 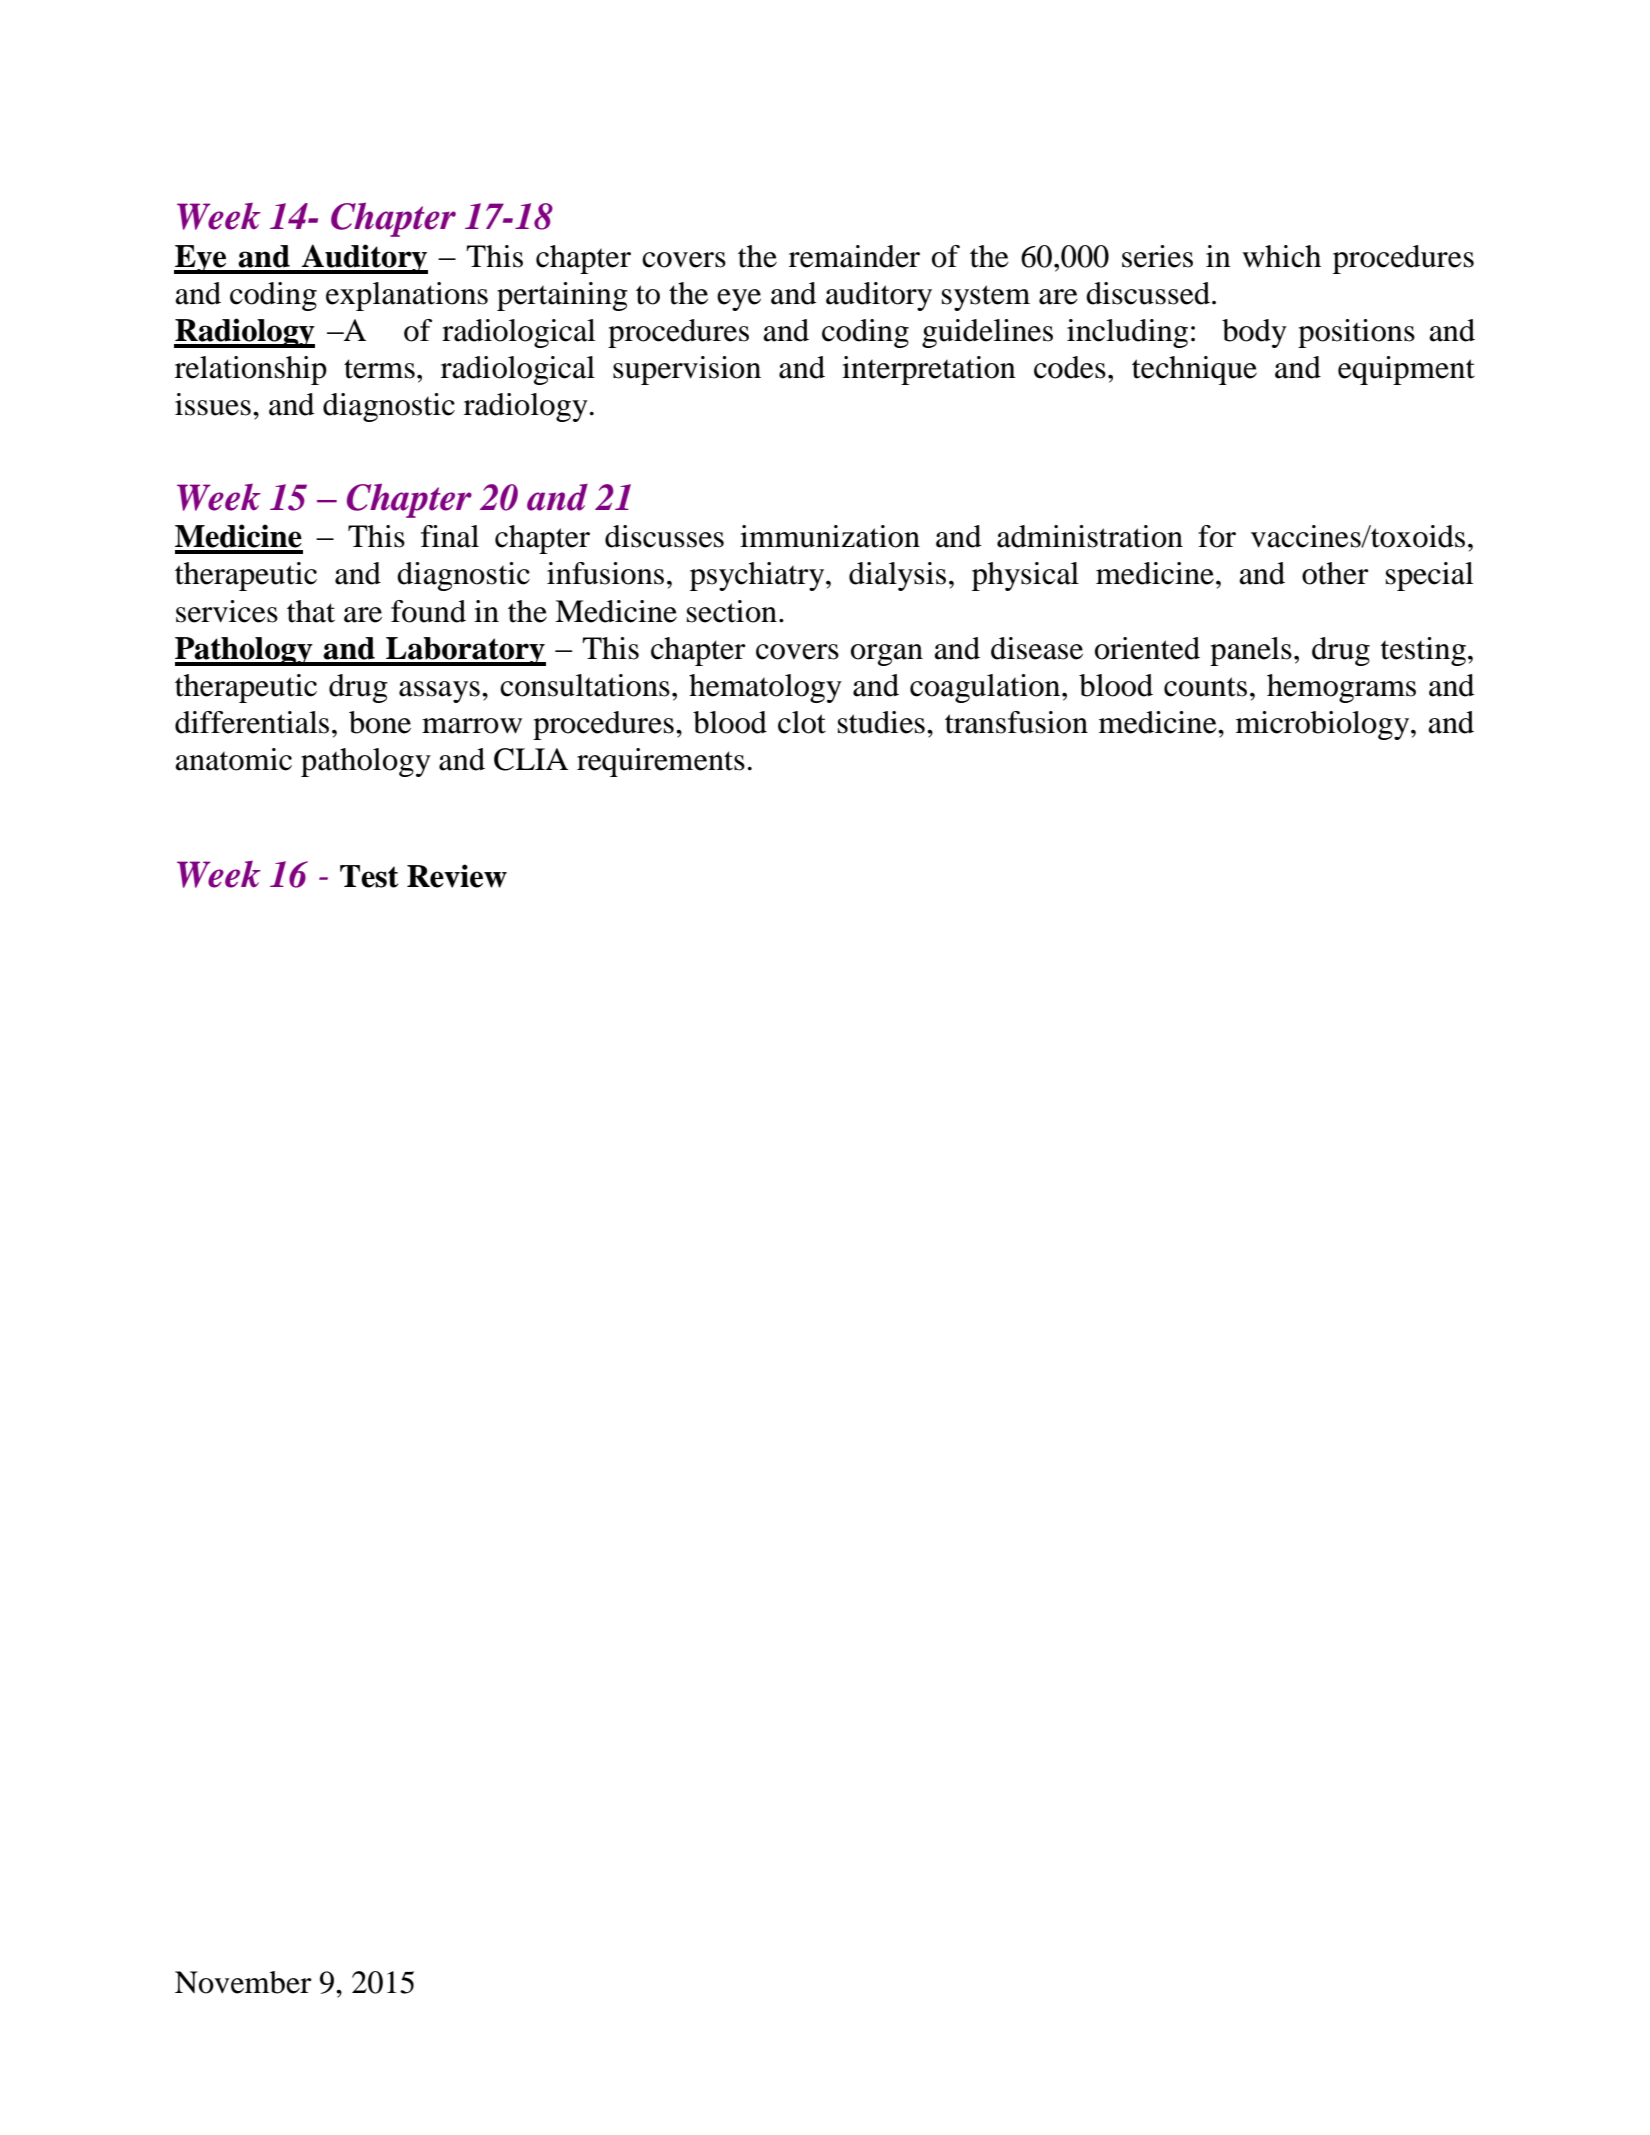 I want to click on November, so click(x=243, y=1982).
